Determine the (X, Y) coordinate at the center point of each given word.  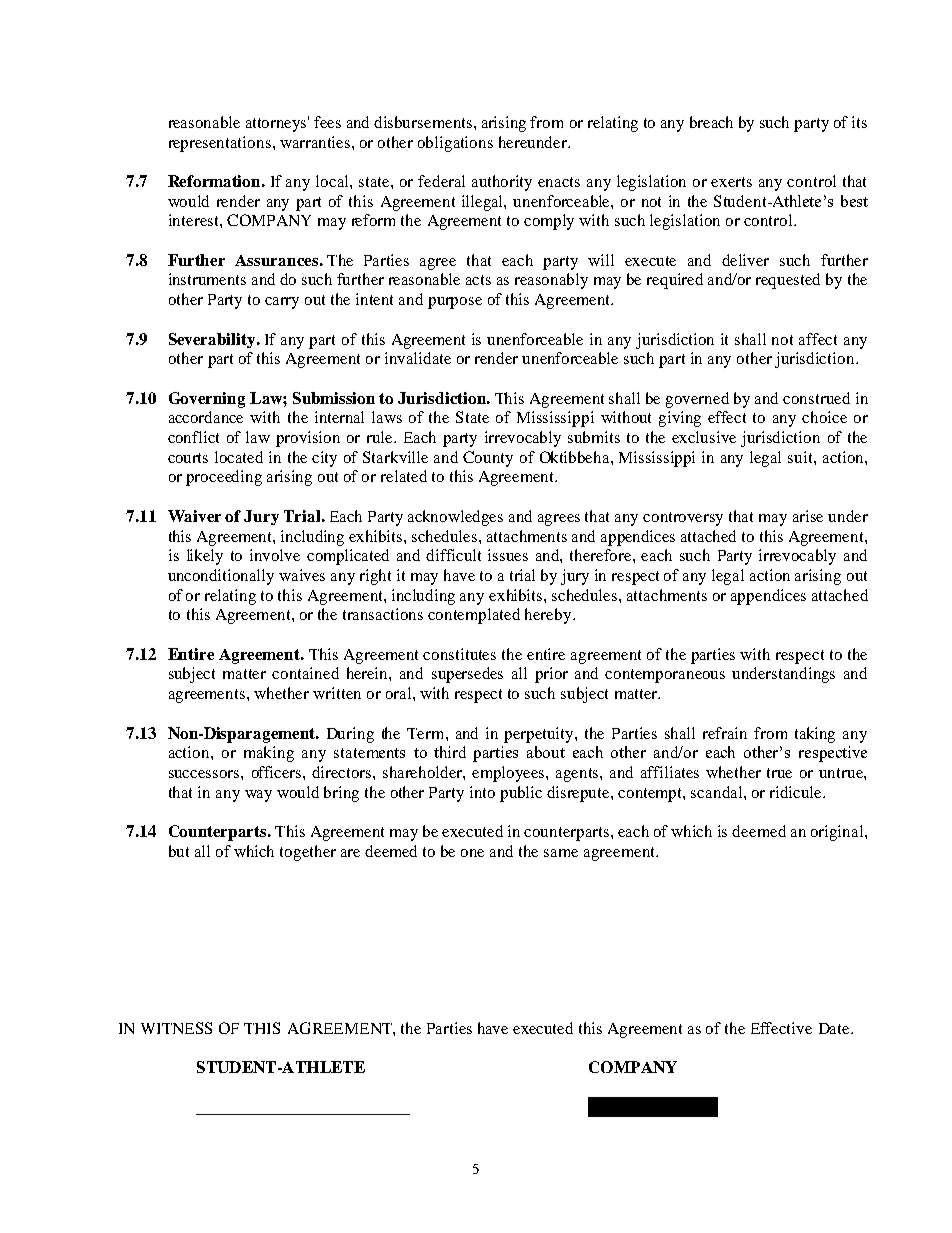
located (239, 457)
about (546, 752)
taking (815, 735)
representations (221, 144)
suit (801, 457)
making (269, 754)
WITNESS (176, 1028)
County (488, 459)
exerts (731, 182)
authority (502, 183)
